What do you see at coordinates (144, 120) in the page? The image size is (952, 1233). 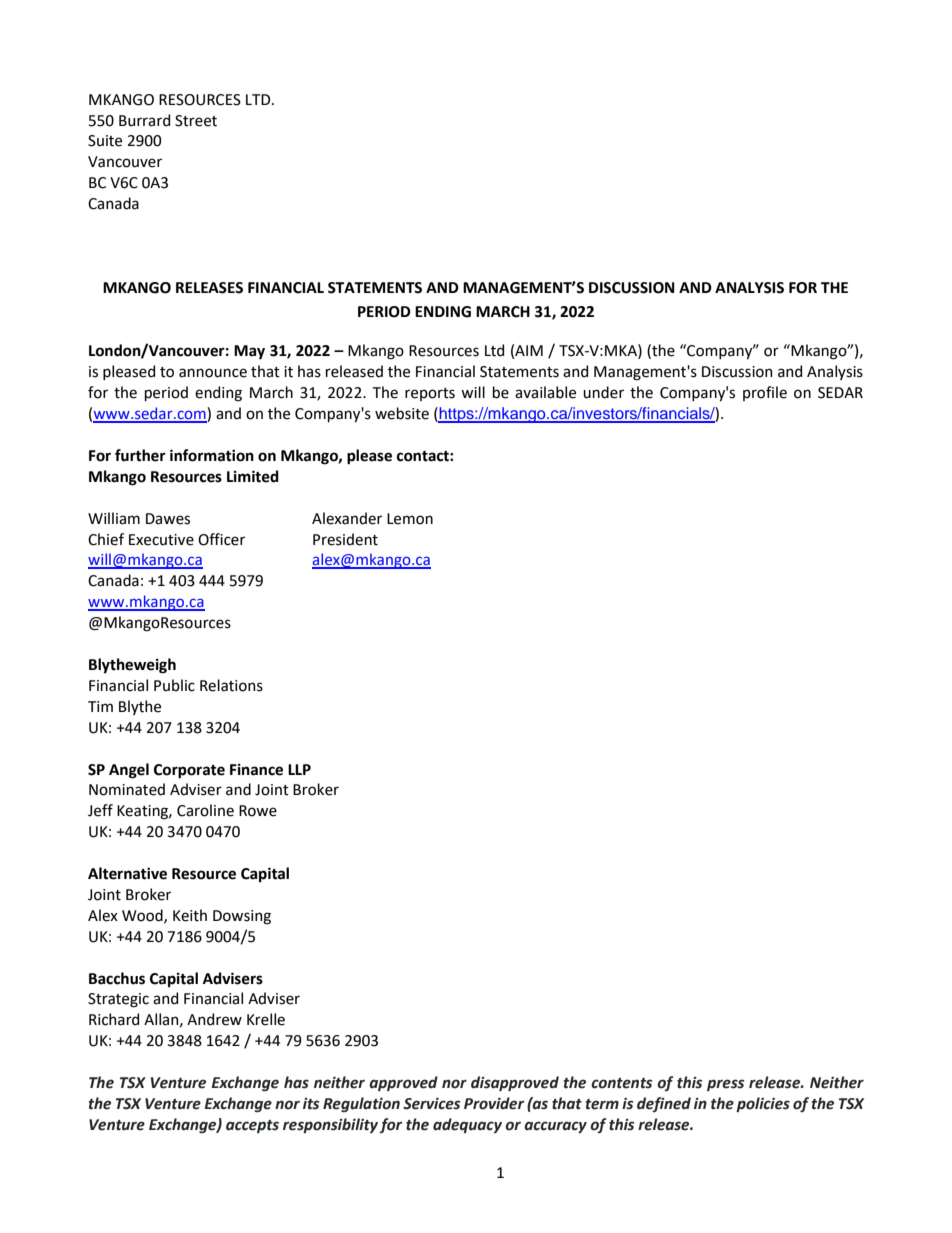 I see `Burrard` at bounding box center [144, 120].
